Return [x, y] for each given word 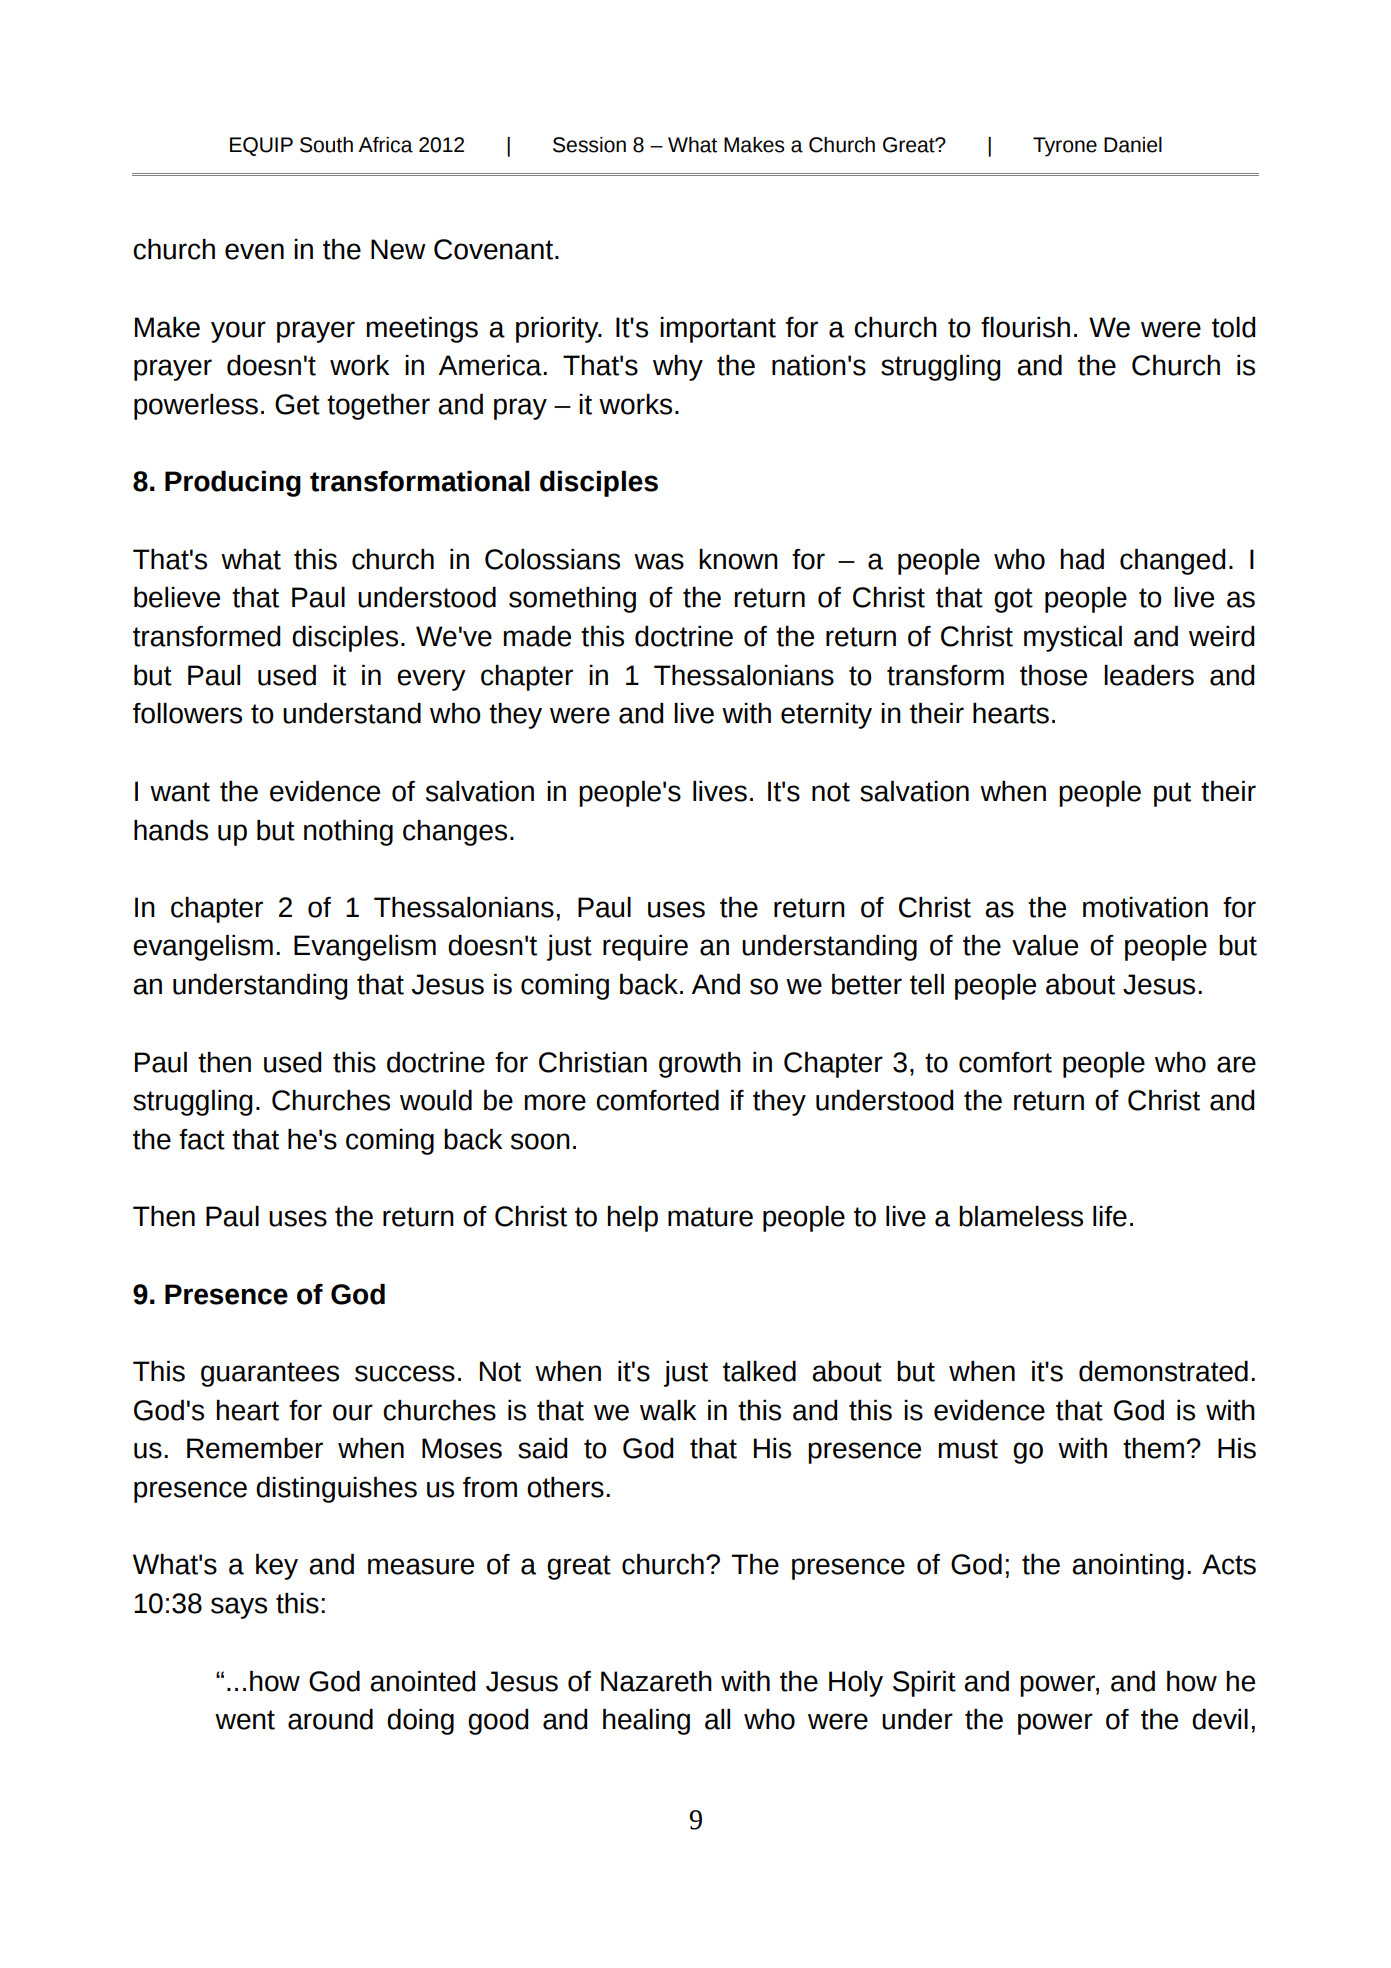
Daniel [1133, 145]
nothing [348, 833]
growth [700, 1065]
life [1110, 1216]
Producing [233, 484]
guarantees [270, 1374]
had [1082, 559]
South [326, 145]
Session [589, 145]
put [1172, 794]
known [738, 559]
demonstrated [1163, 1371]
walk [668, 1410]
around [330, 1719]
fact [202, 1139]
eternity [826, 716]
